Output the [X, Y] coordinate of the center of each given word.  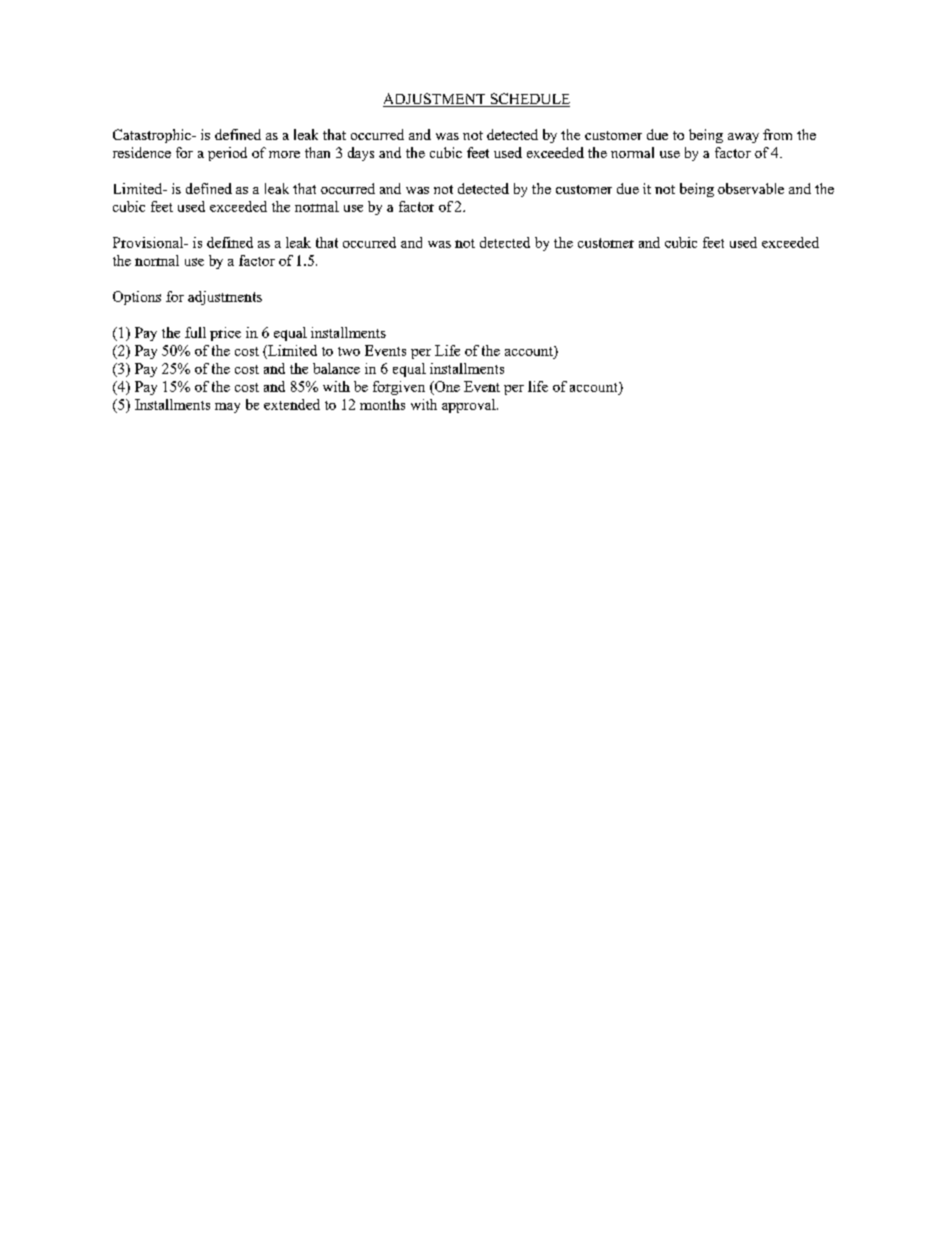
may [227, 408]
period [227, 154]
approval [470, 406]
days [361, 154]
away [743, 138]
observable [751, 188]
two [349, 351]
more [284, 154]
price [225, 334]
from [777, 134]
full [195, 332]
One [446, 388]
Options [137, 298]
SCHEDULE [529, 100]
